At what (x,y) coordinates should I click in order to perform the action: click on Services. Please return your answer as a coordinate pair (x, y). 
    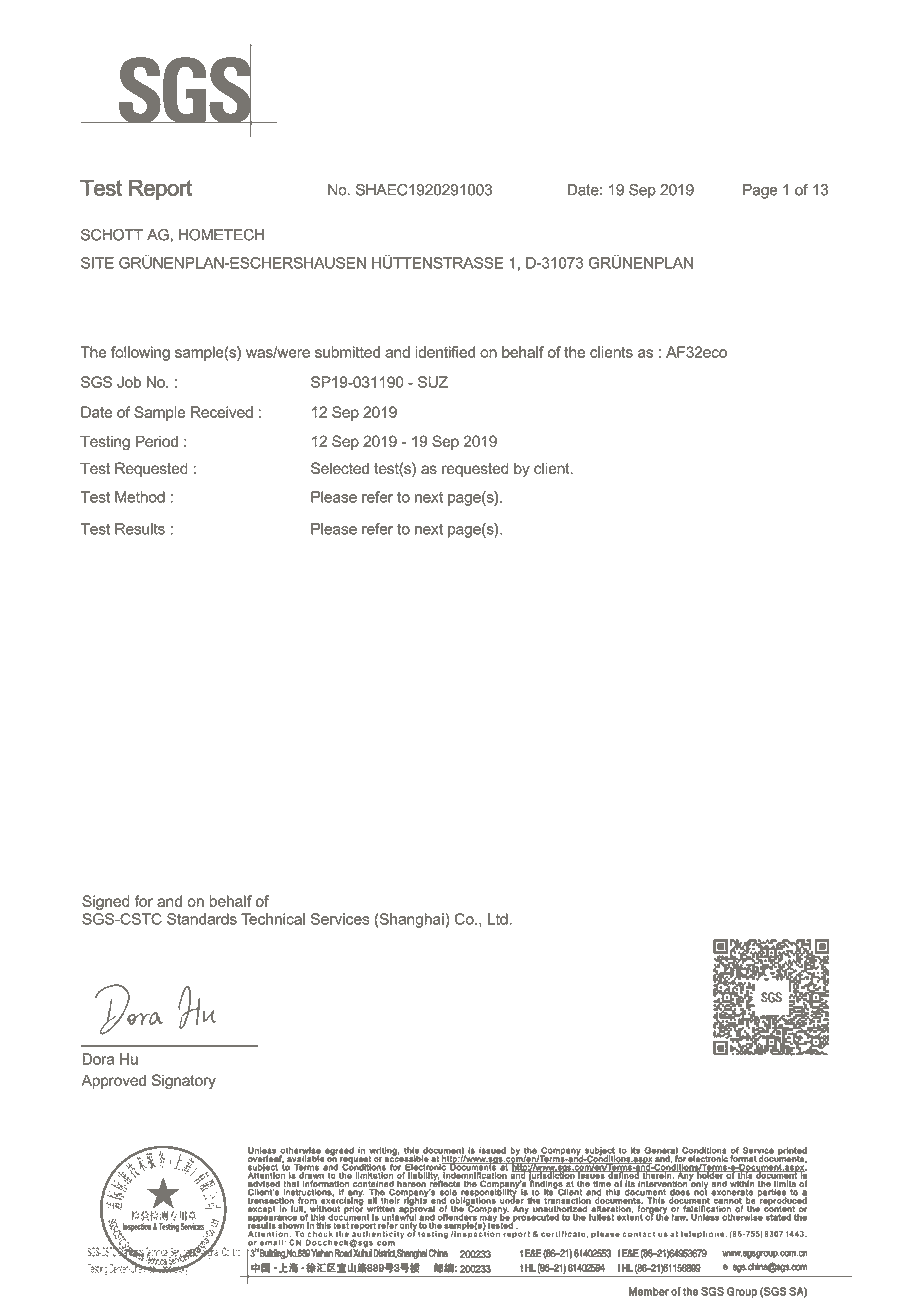
    Looking at the image, I should click on (340, 919).
